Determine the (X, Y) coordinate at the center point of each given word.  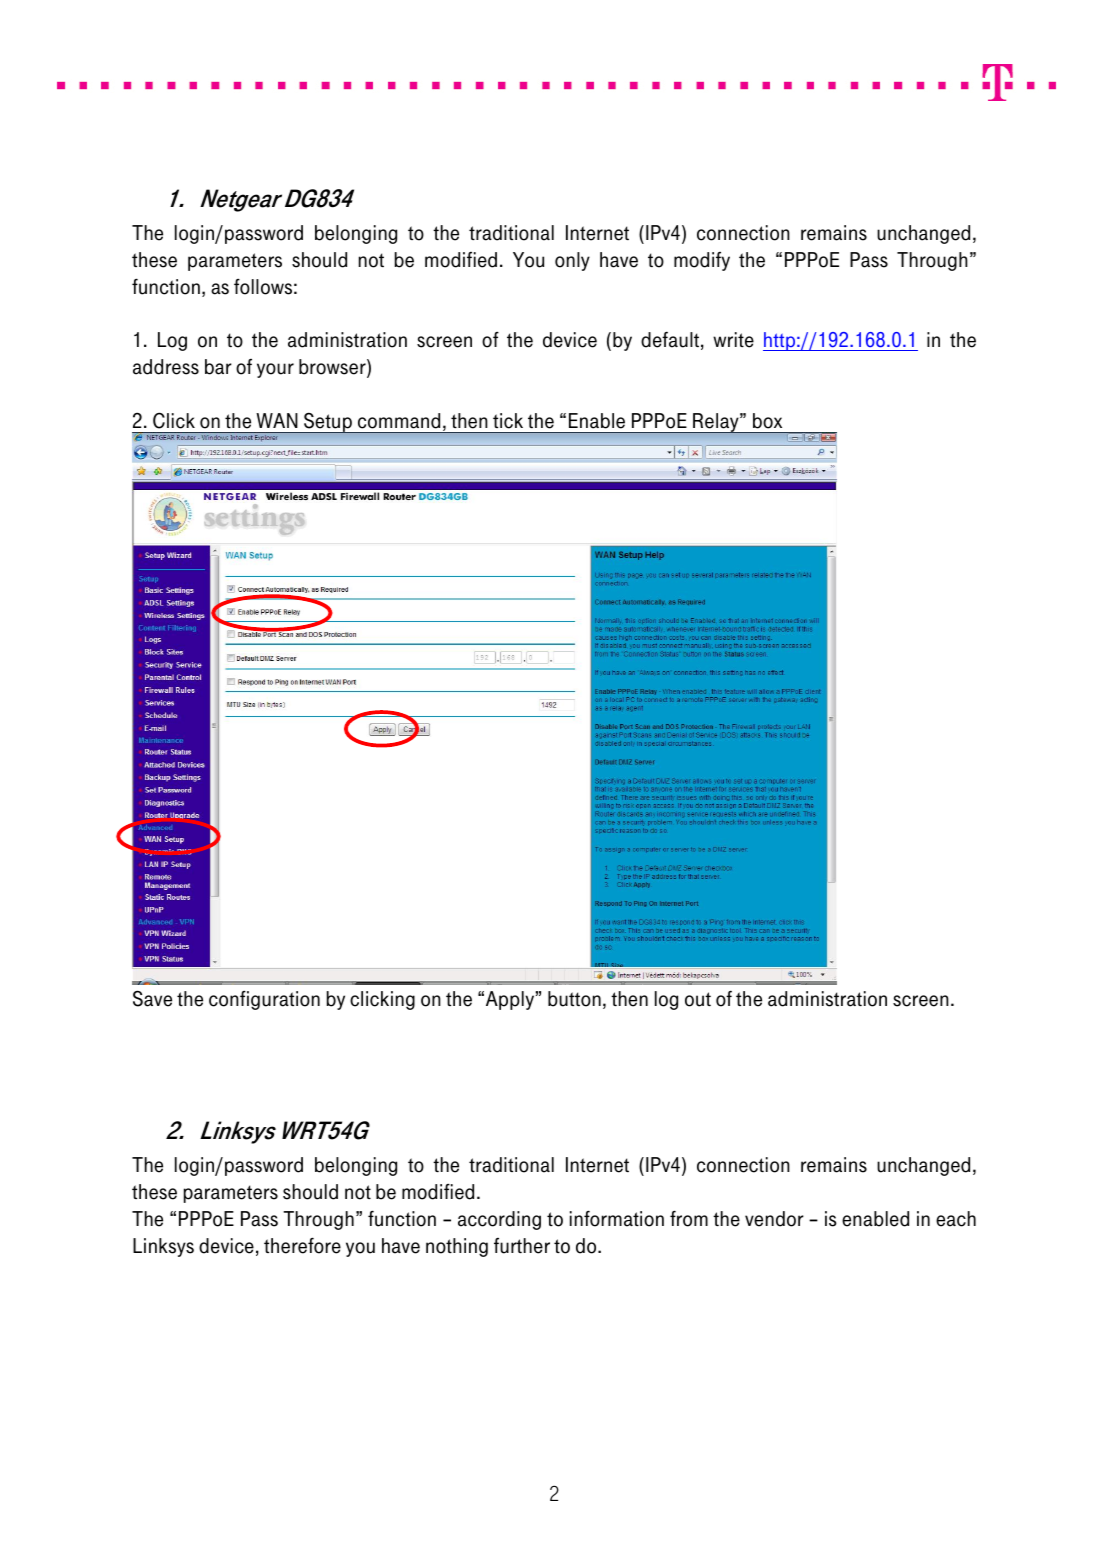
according (499, 1220)
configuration (264, 1000)
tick (508, 421)
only (572, 261)
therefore (302, 1245)
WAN (277, 420)
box (767, 421)
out (698, 999)
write (733, 340)
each (956, 1219)
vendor (774, 1219)
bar (218, 367)
